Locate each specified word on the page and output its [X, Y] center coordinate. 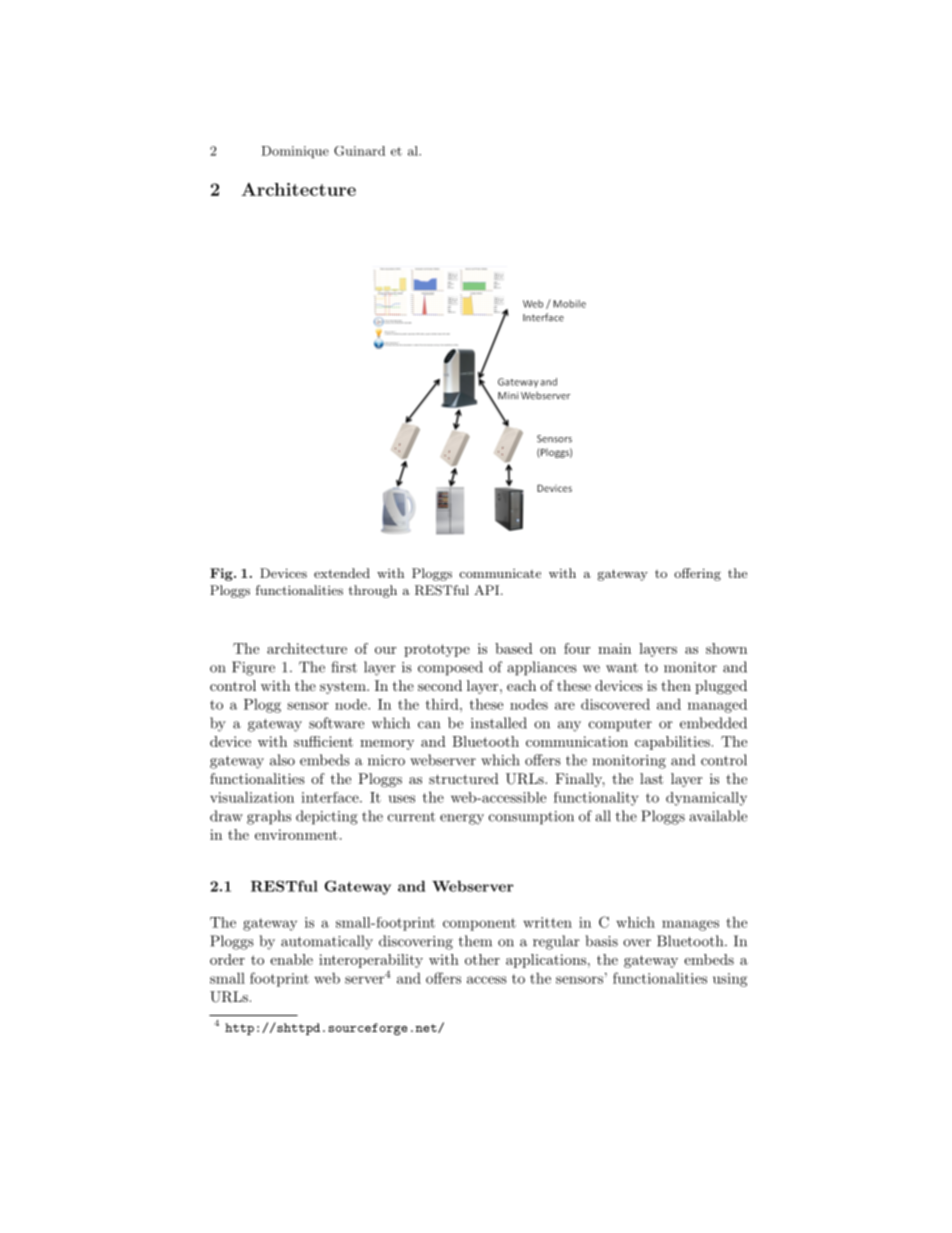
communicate [500, 573]
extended [342, 573]
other [482, 959]
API [486, 590]
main [614, 648]
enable [291, 959]
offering [697, 574]
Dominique [295, 152]
